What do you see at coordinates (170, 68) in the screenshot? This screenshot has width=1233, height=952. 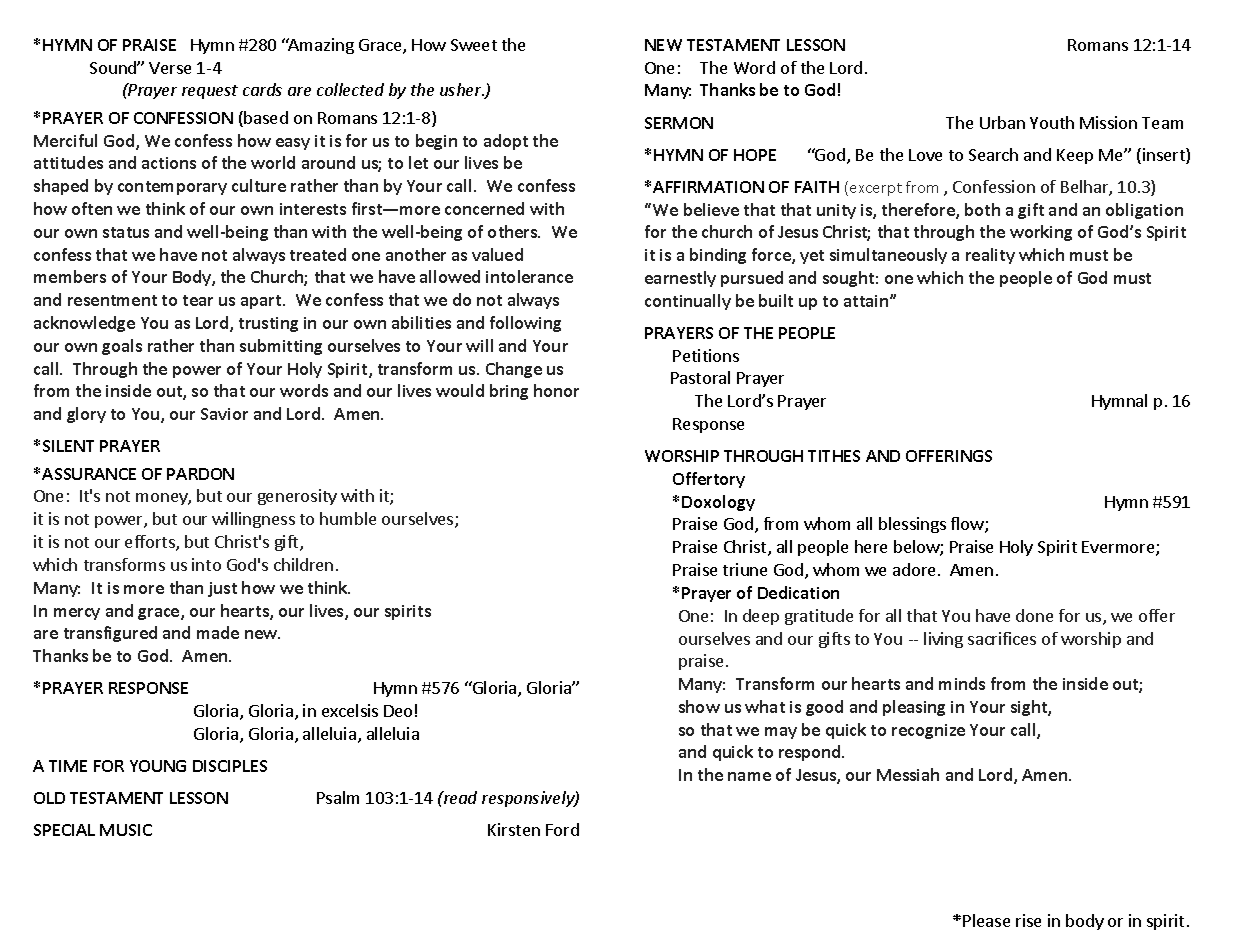 I see `Verse` at bounding box center [170, 68].
